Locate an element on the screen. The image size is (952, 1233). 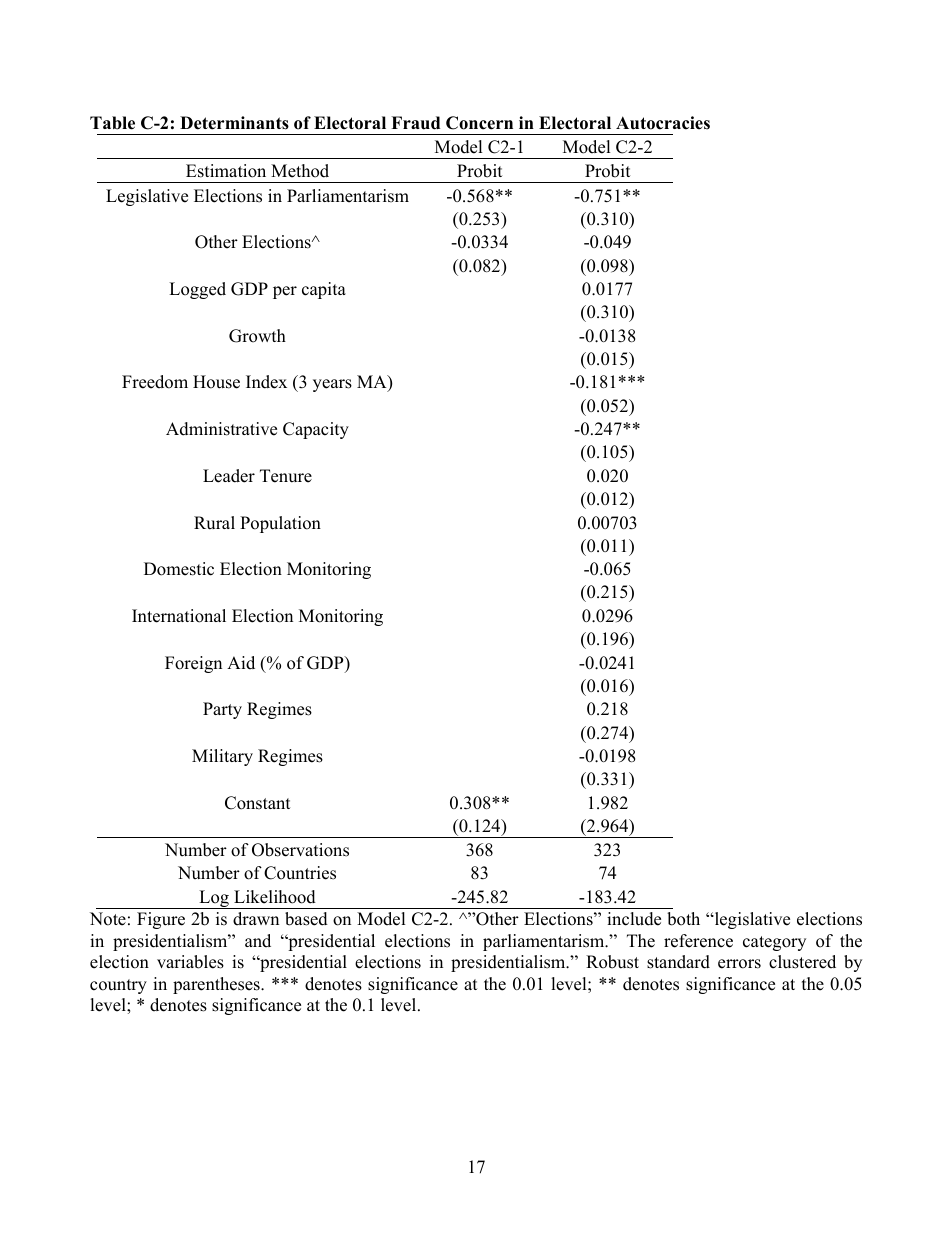
both is located at coordinates (683, 919).
